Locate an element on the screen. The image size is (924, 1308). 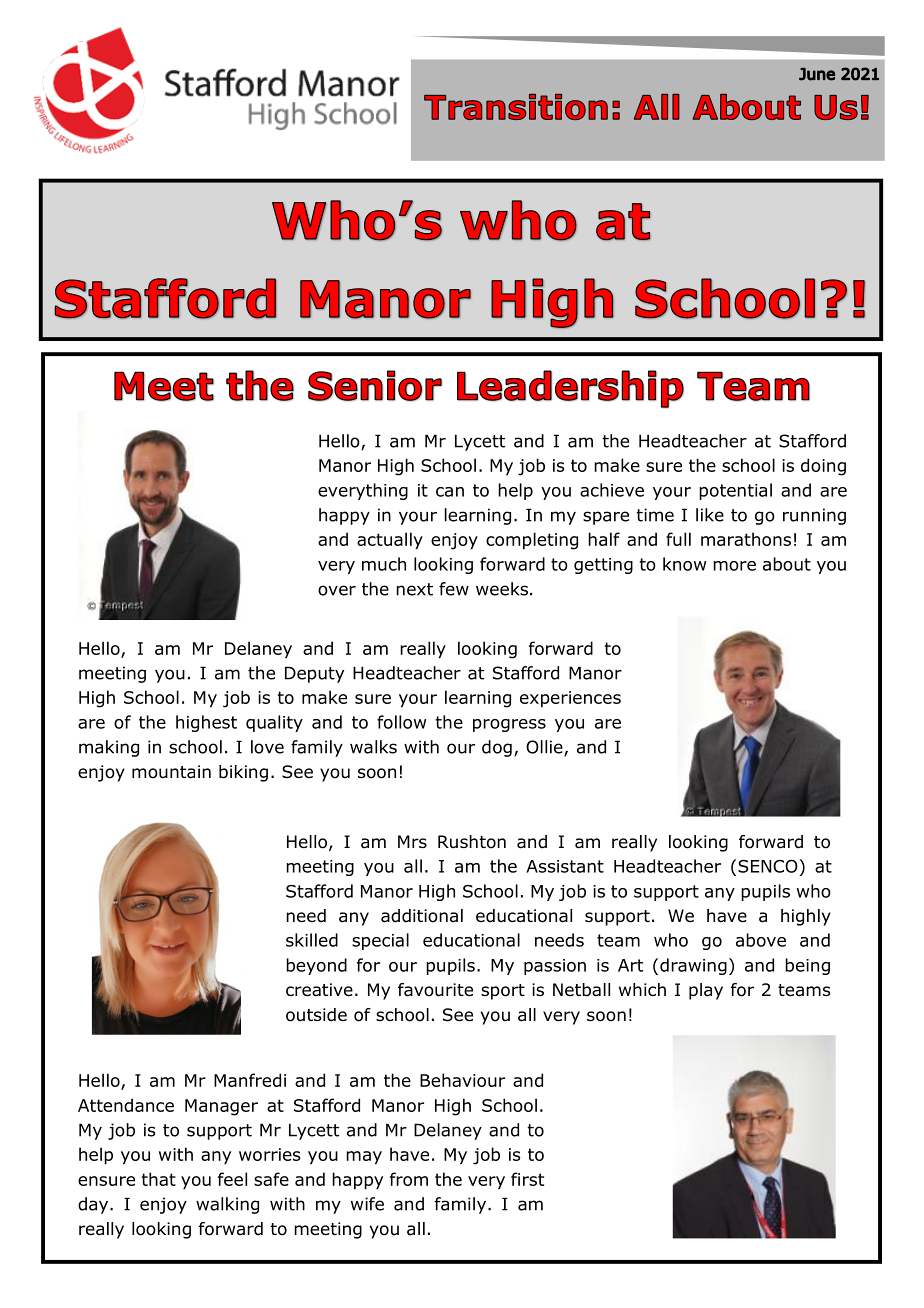
few is located at coordinates (454, 589).
